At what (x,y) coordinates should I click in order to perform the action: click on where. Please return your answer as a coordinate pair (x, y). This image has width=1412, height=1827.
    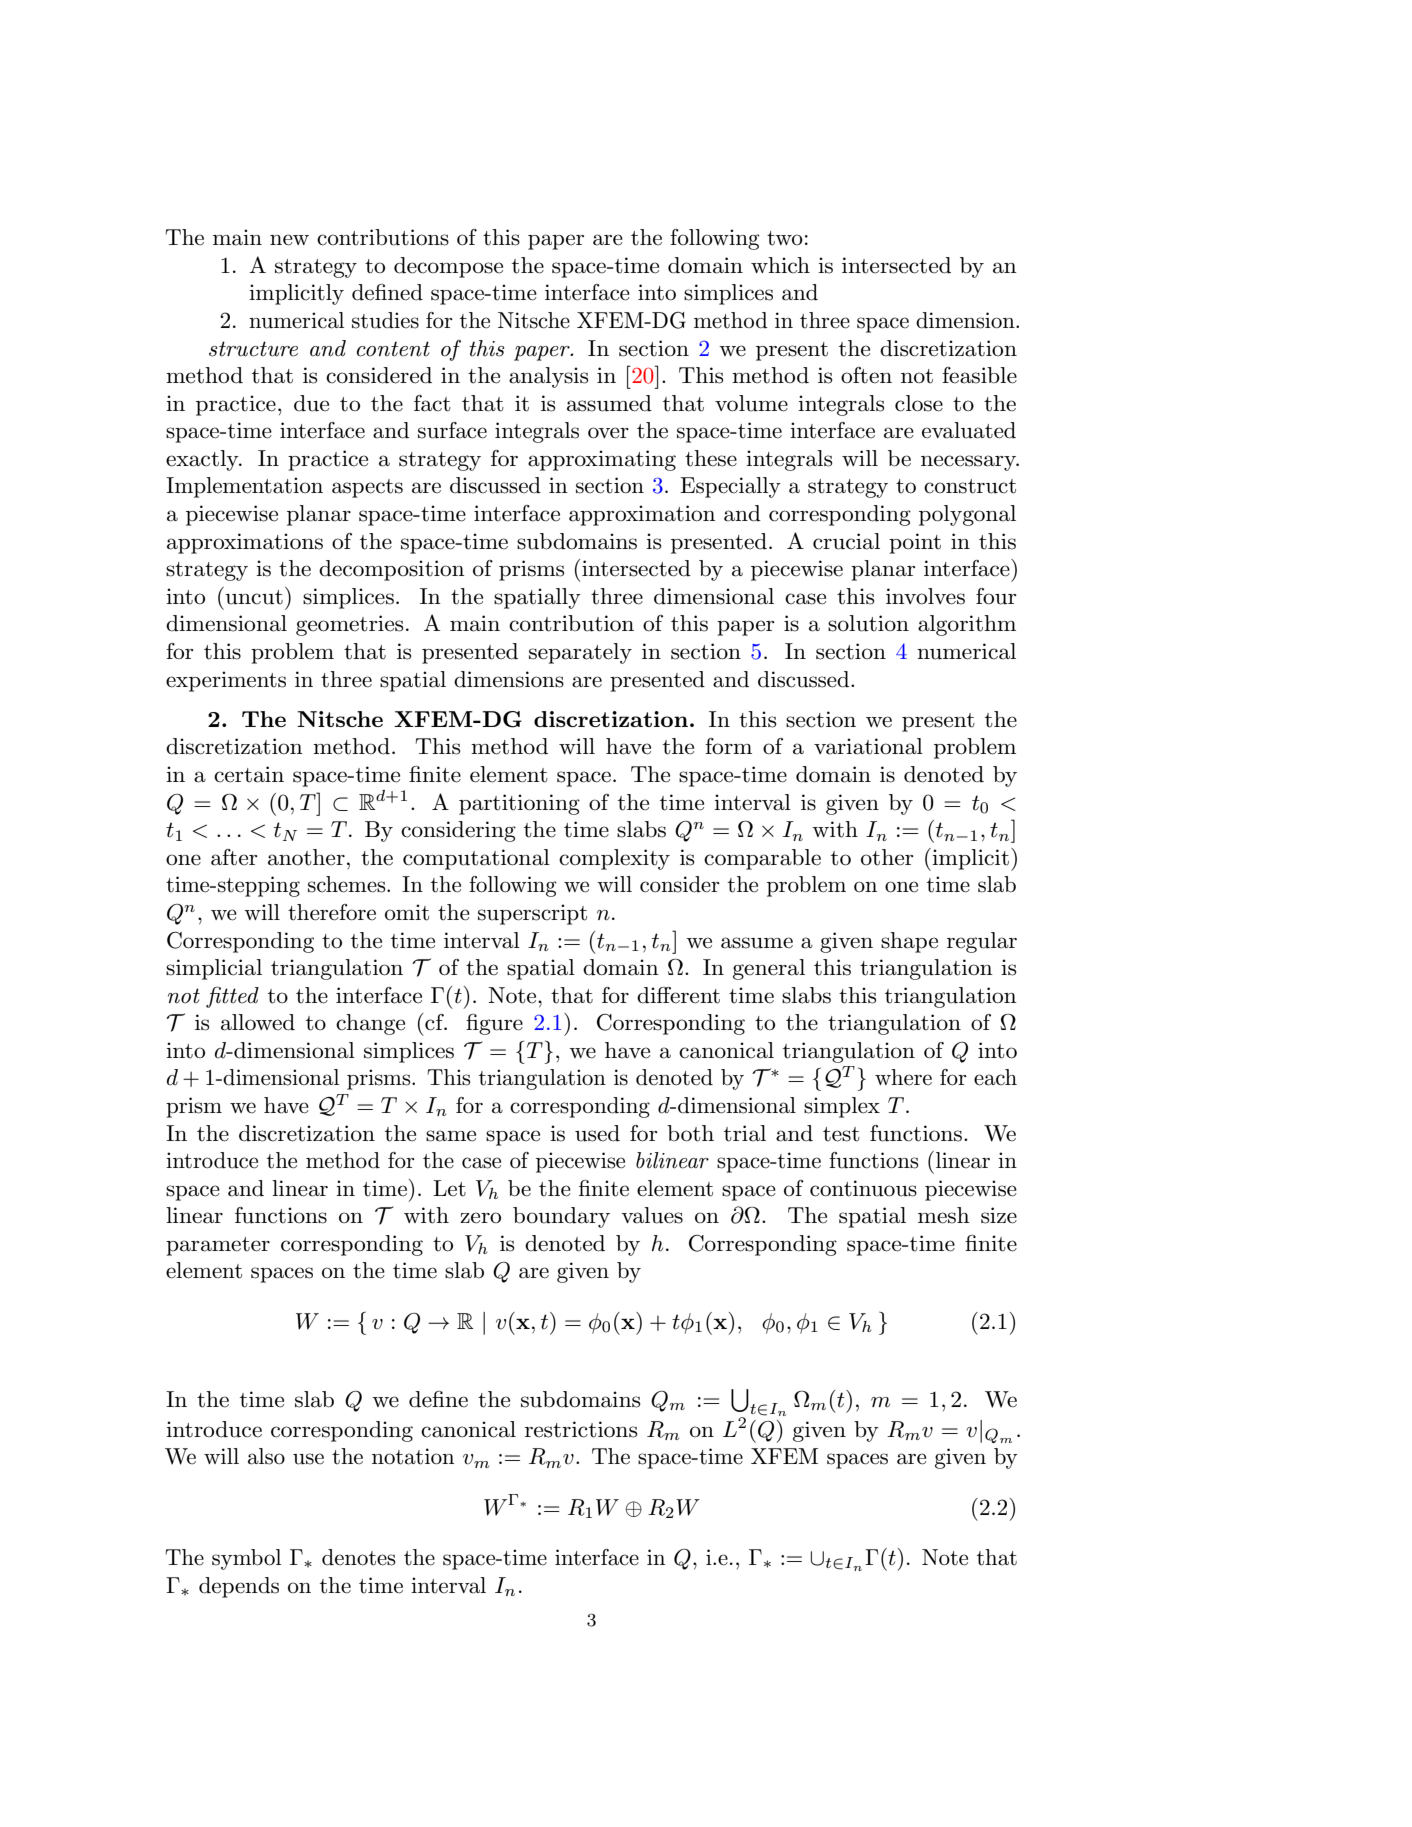
    Looking at the image, I should click on (903, 1077).
